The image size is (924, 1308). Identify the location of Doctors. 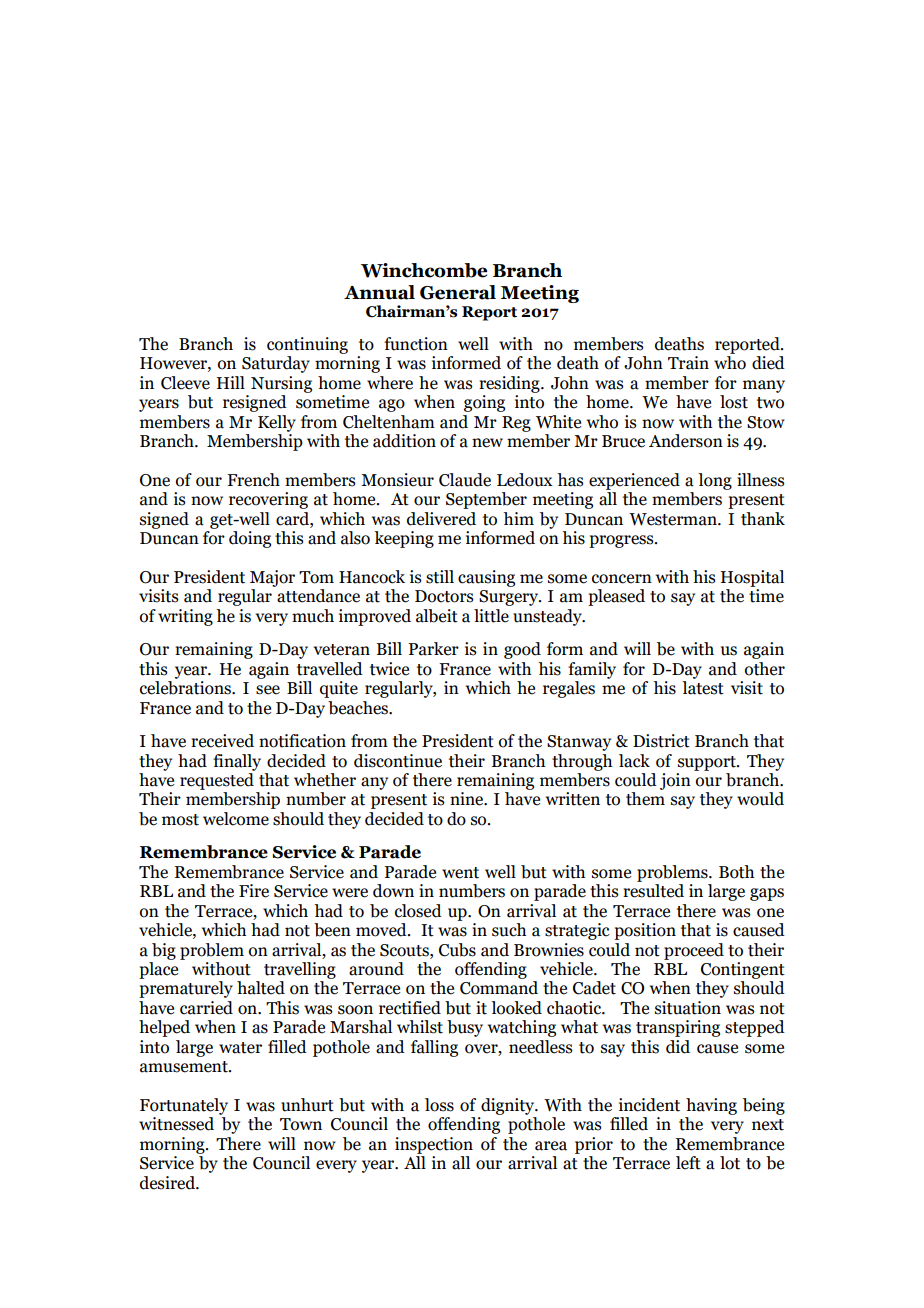
(444, 596).
